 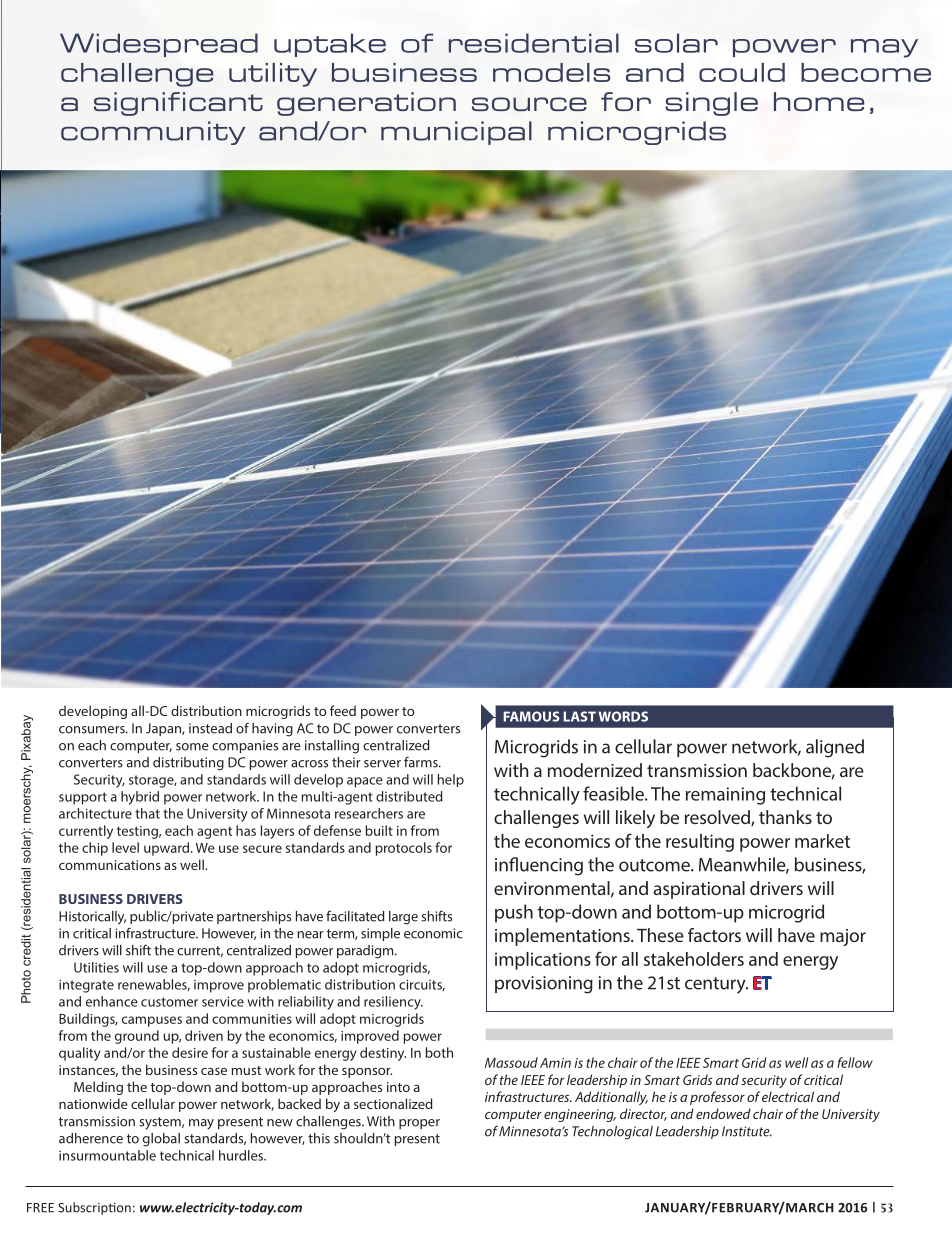 What do you see at coordinates (419, 1124) in the image?
I see `proper` at bounding box center [419, 1124].
